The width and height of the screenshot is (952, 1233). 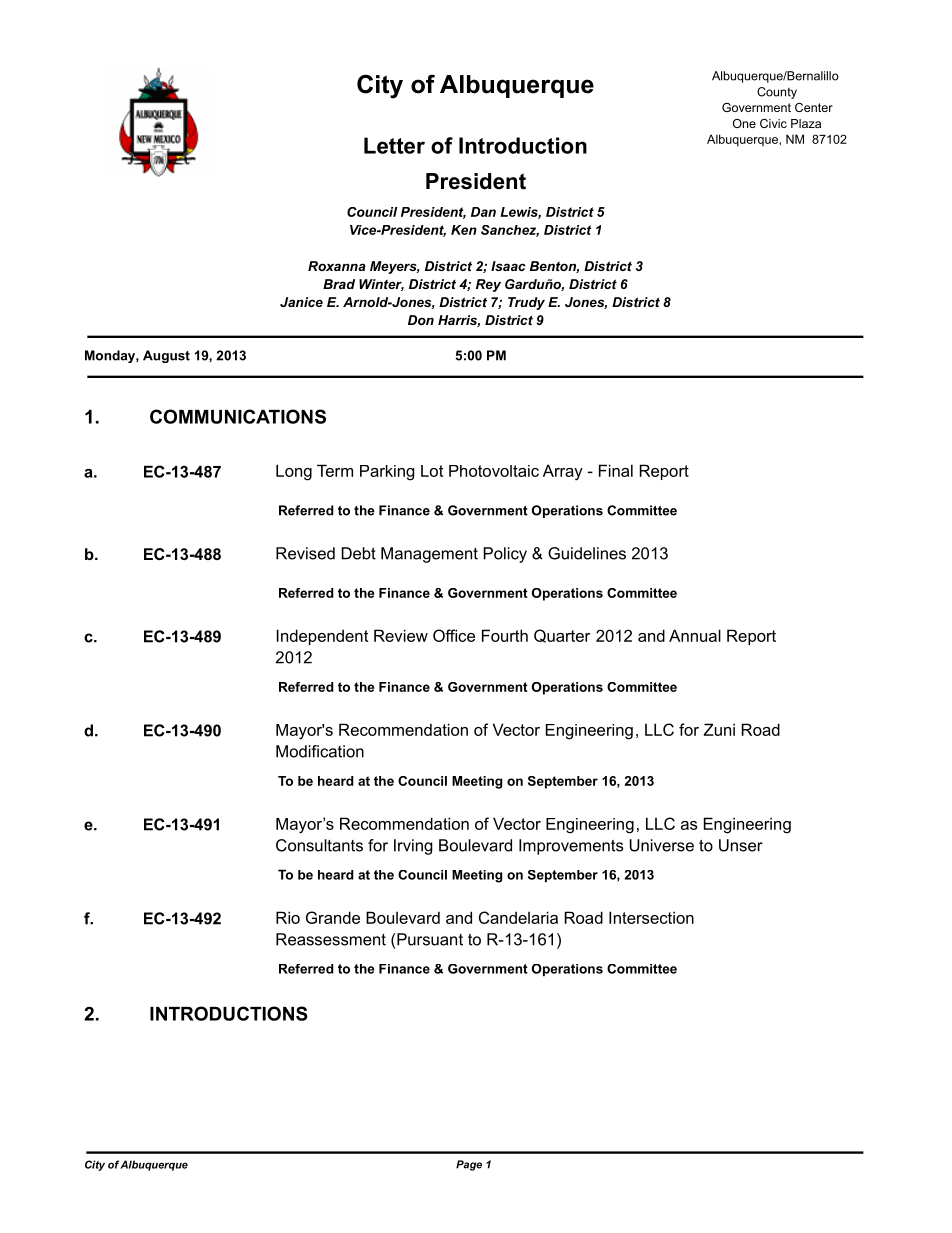 What do you see at coordinates (483, 212) in the screenshot?
I see `Dan` at bounding box center [483, 212].
